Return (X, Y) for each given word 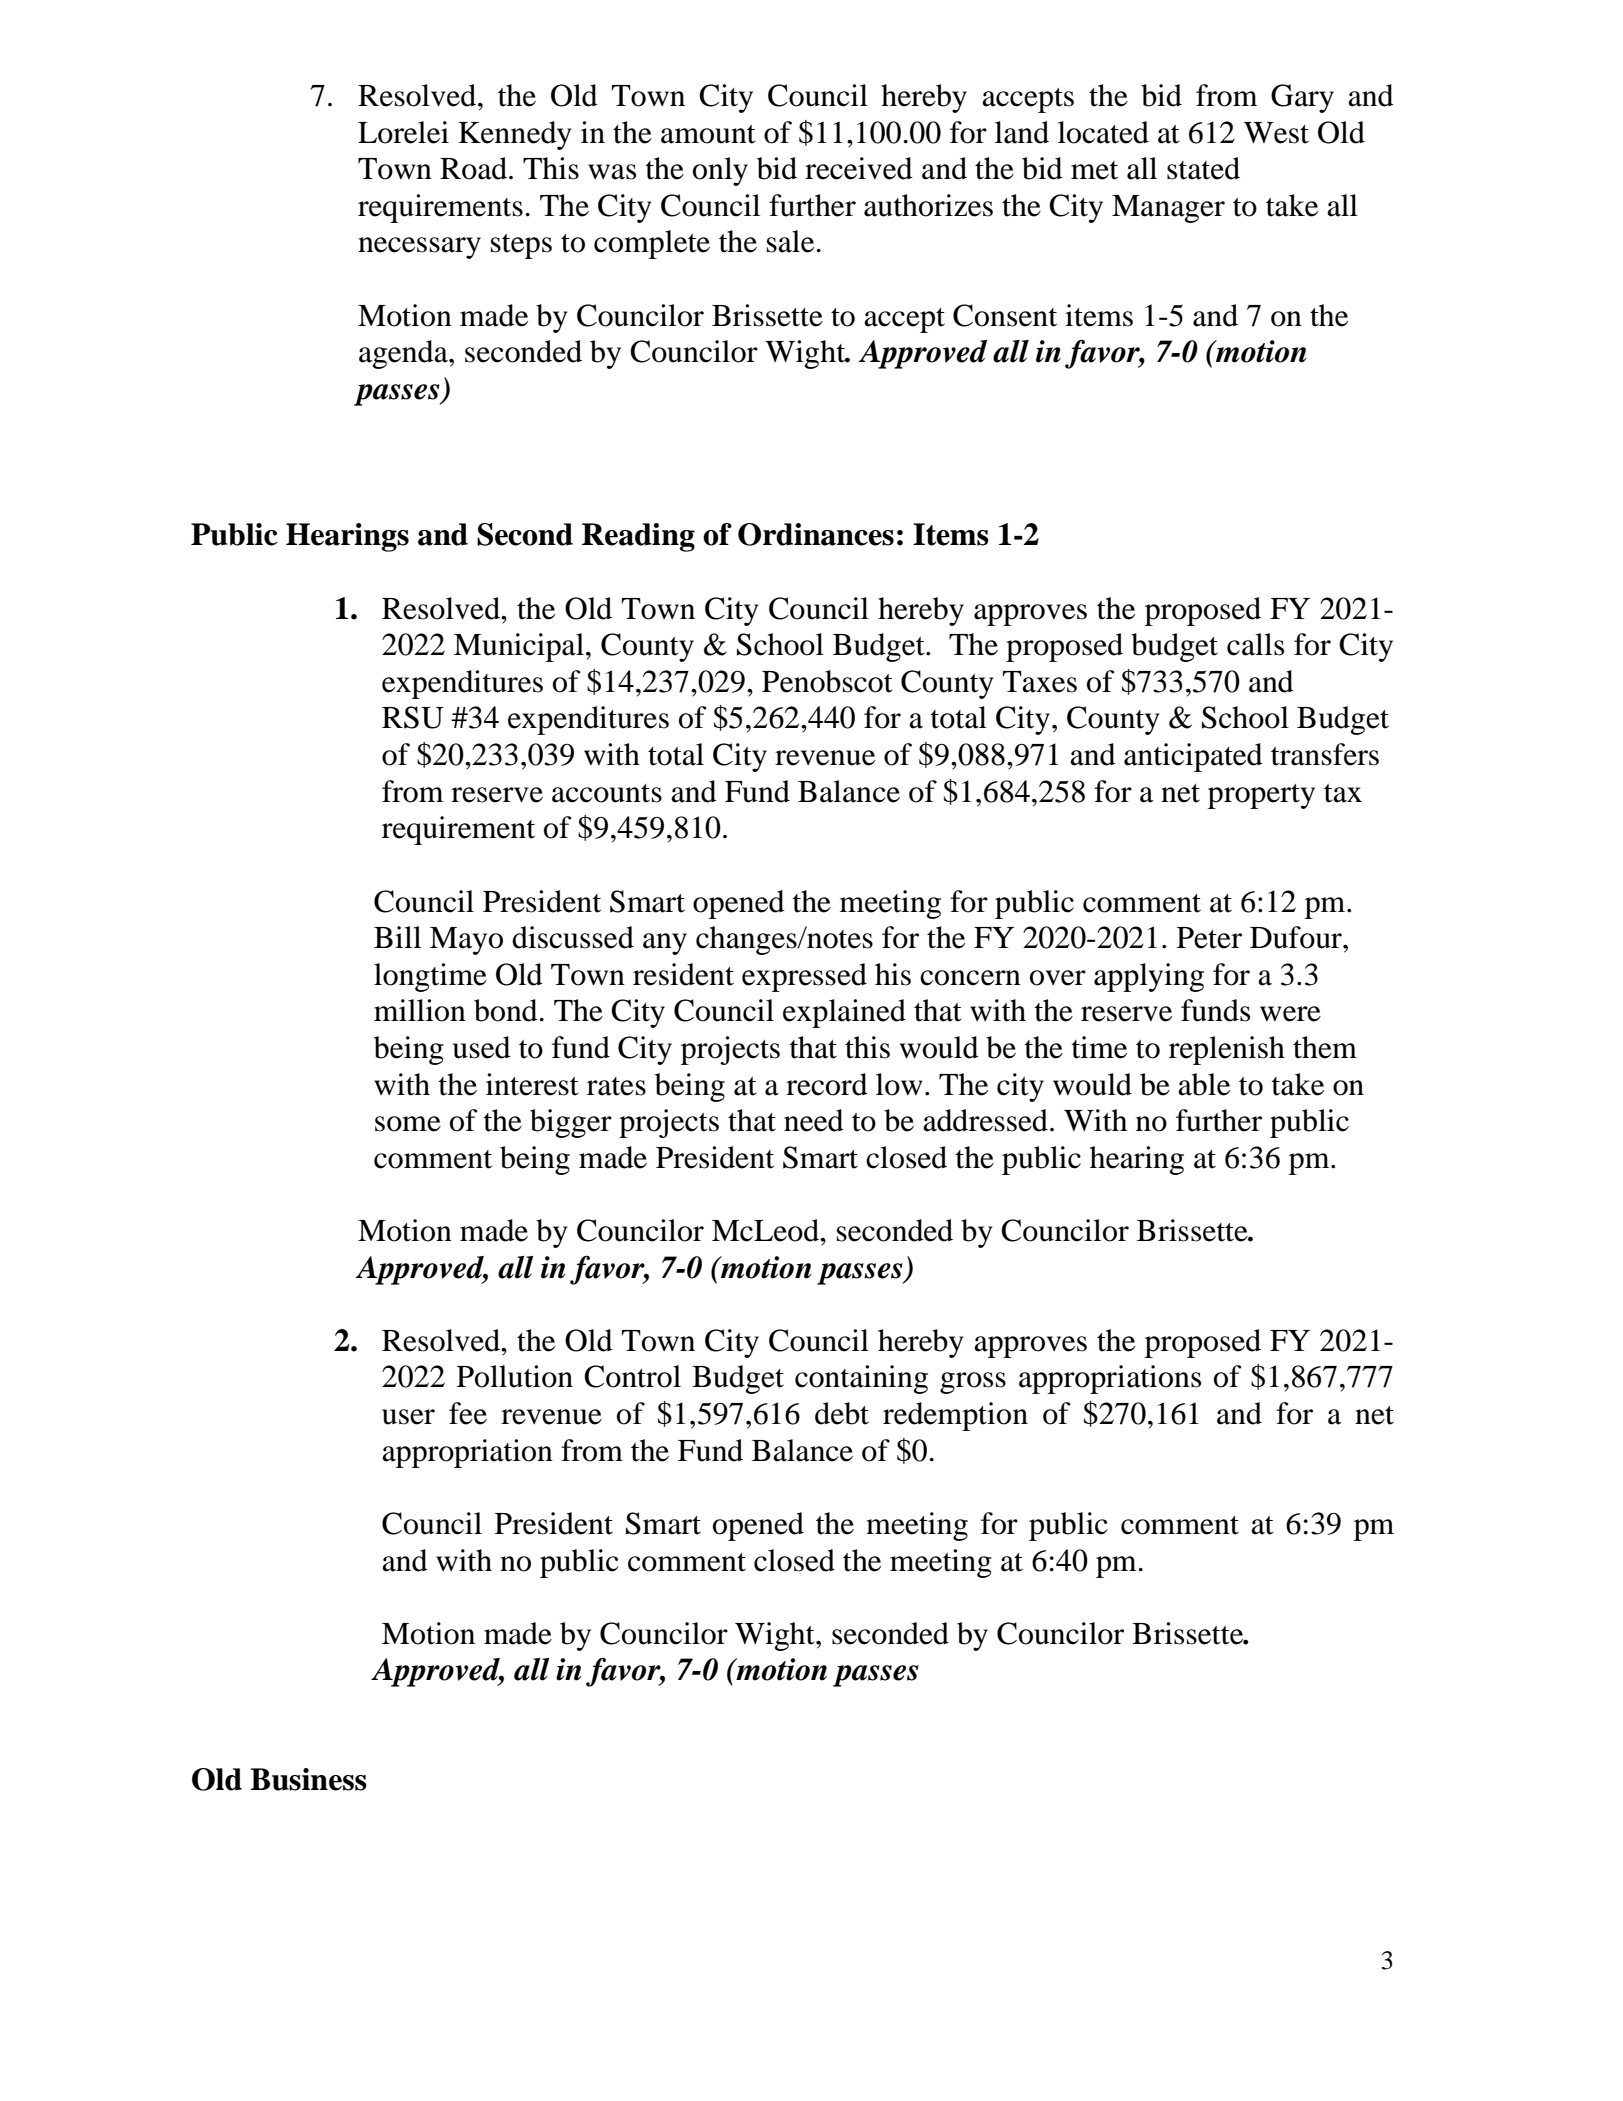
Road (473, 168)
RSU (413, 717)
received (859, 168)
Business (308, 1779)
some (408, 1124)
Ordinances (816, 534)
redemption (955, 1416)
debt (842, 1413)
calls (1255, 644)
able (1204, 1084)
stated (1203, 168)
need (814, 1120)
